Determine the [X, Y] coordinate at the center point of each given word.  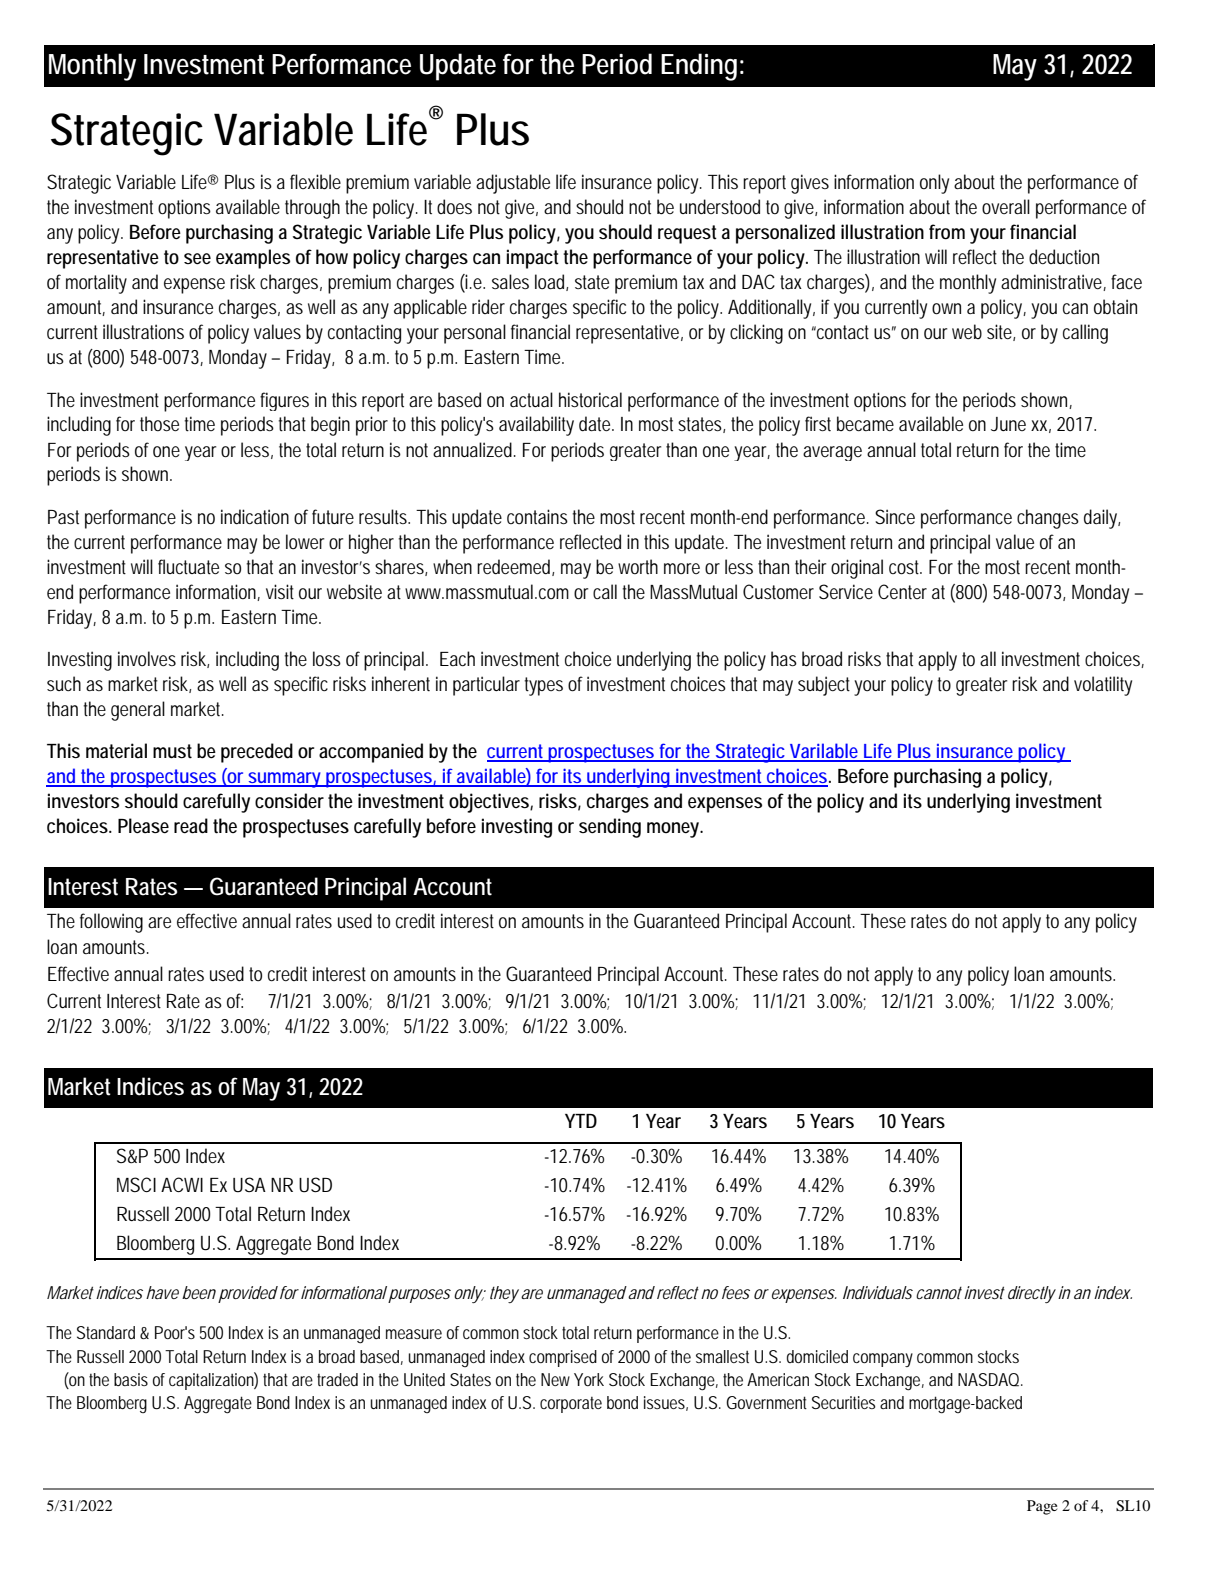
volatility [1103, 686]
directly [1032, 1294]
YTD [581, 1121]
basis [131, 1379]
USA [249, 1185]
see [197, 259]
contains [537, 516]
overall [1006, 207]
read [191, 826]
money [675, 830]
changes [1048, 519]
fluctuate [188, 567]
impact [533, 259]
